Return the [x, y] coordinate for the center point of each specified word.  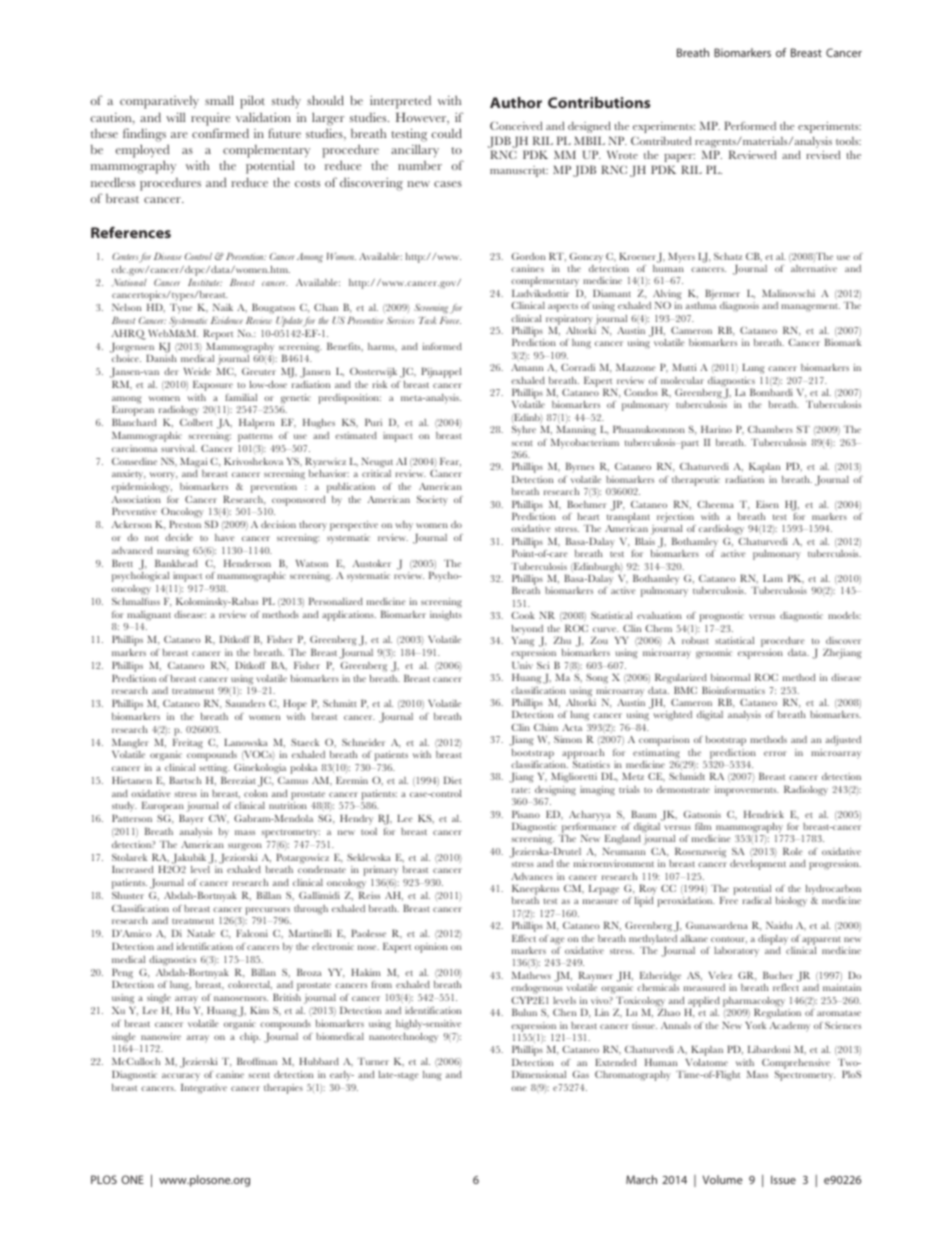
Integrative [204, 1089]
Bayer [191, 819]
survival [179, 448]
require [210, 119]
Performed [750, 125]
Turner [373, 1061]
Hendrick [764, 814]
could [447, 133]
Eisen [767, 504]
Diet [453, 780]
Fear [450, 462]
